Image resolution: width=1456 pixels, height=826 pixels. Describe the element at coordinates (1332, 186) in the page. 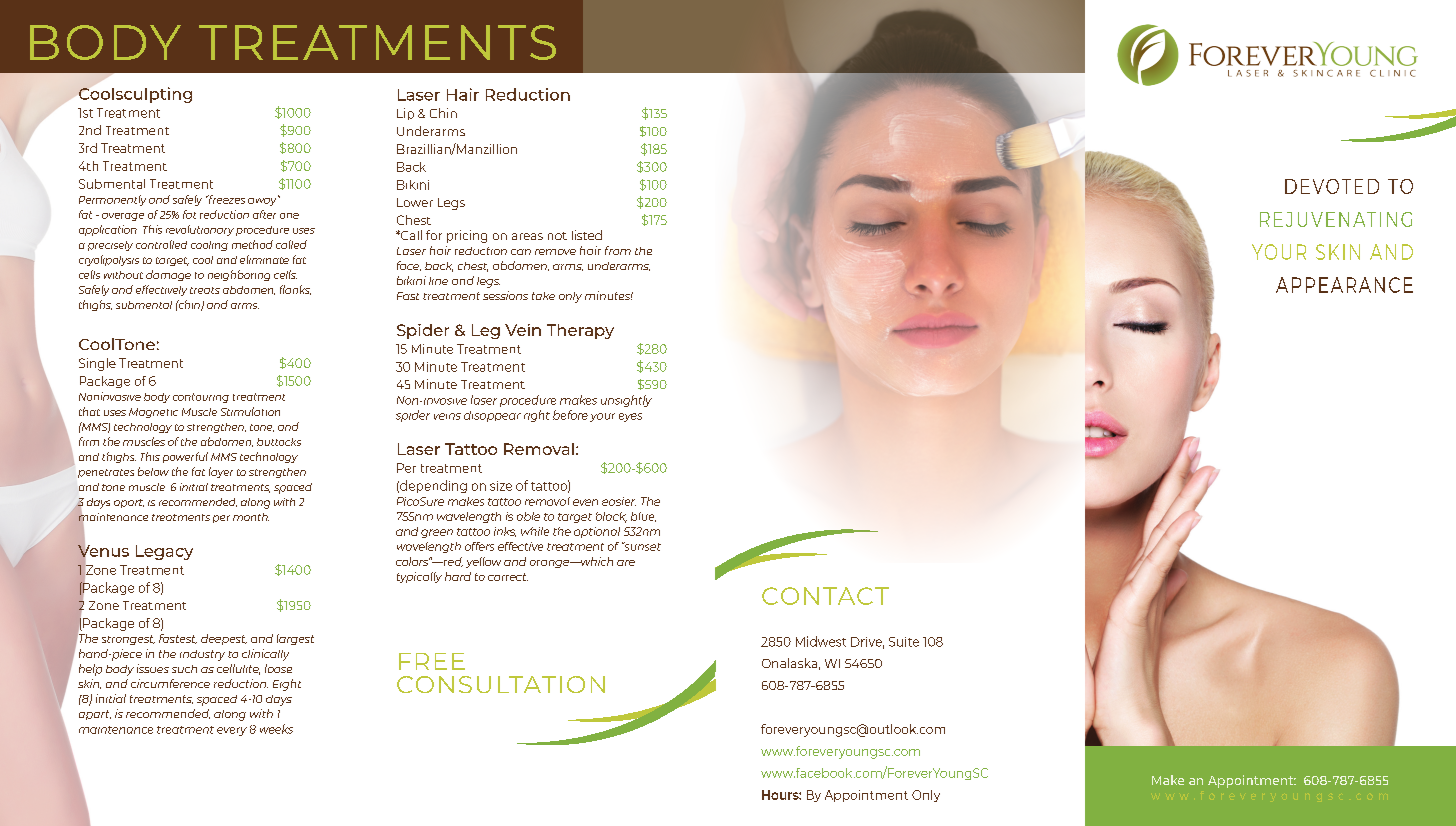

I see `DEVOTED` at that location.
